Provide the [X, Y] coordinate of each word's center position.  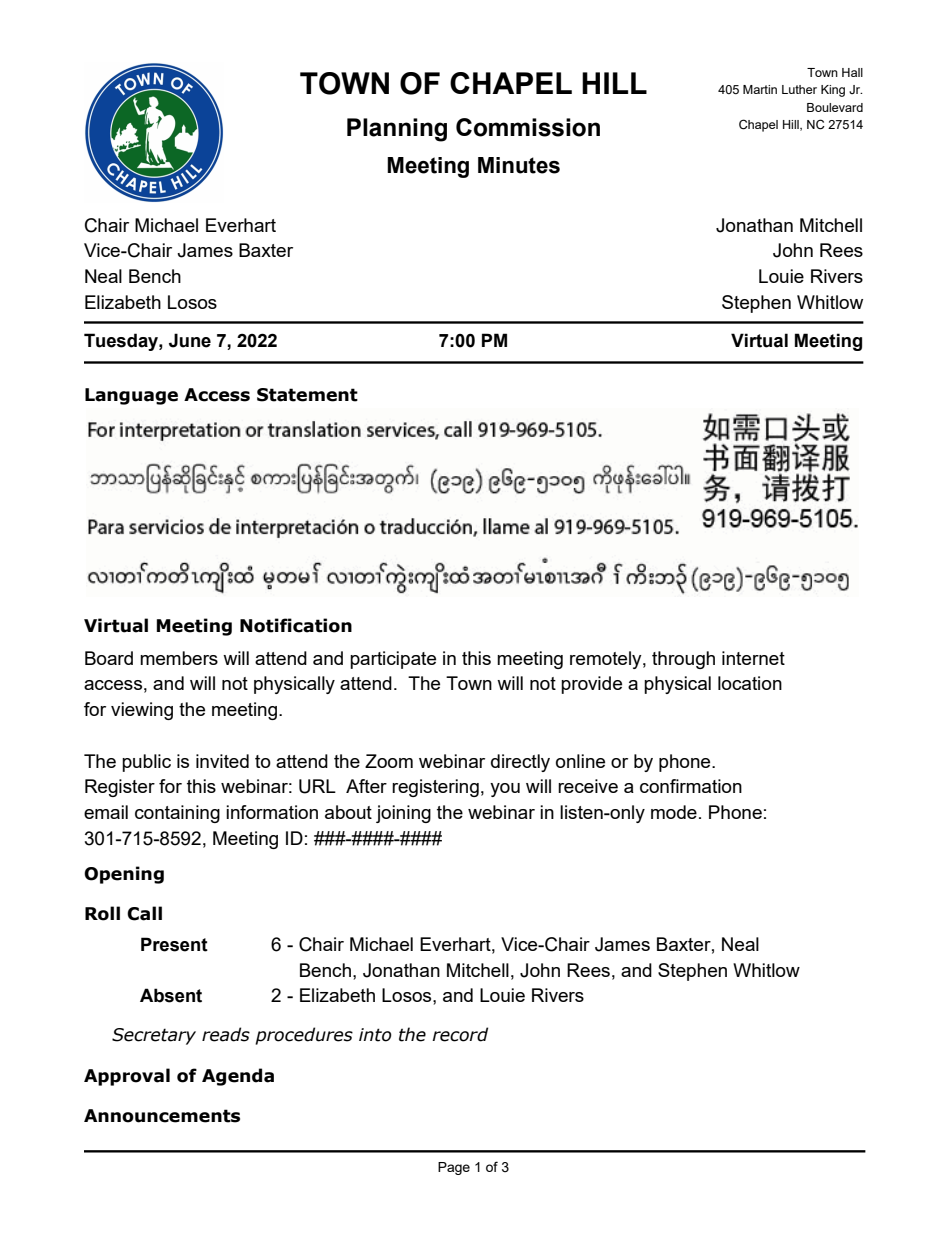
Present [174, 944]
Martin [760, 89]
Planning [397, 130]
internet [753, 658]
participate [393, 660]
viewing [142, 711]
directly [520, 763]
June [190, 340]
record [460, 1034]
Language [131, 396]
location [750, 683]
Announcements [162, 1116]
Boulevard [835, 107]
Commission [528, 127]
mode [674, 812]
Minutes [519, 165]
